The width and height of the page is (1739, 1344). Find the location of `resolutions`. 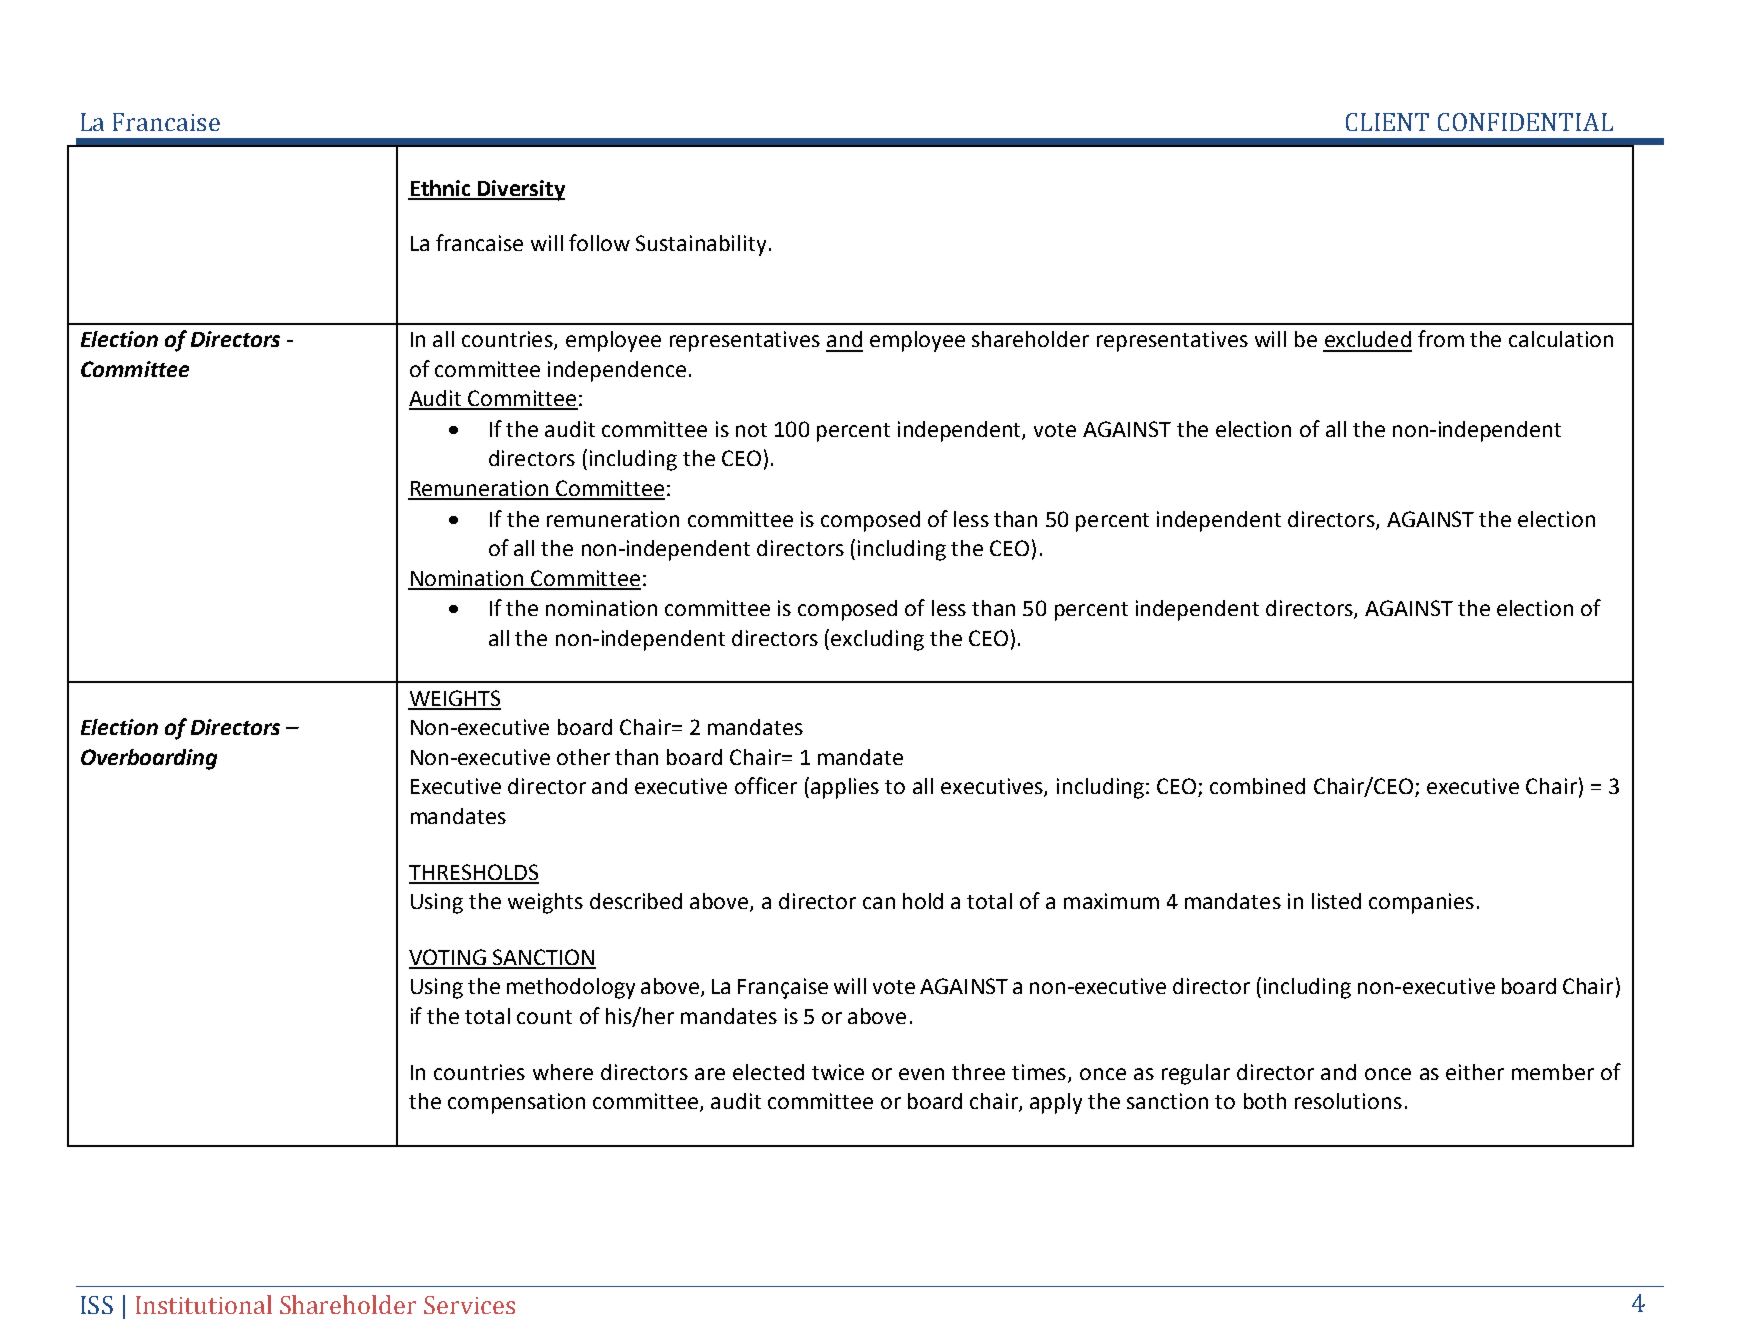

resolutions is located at coordinates (1348, 1101).
